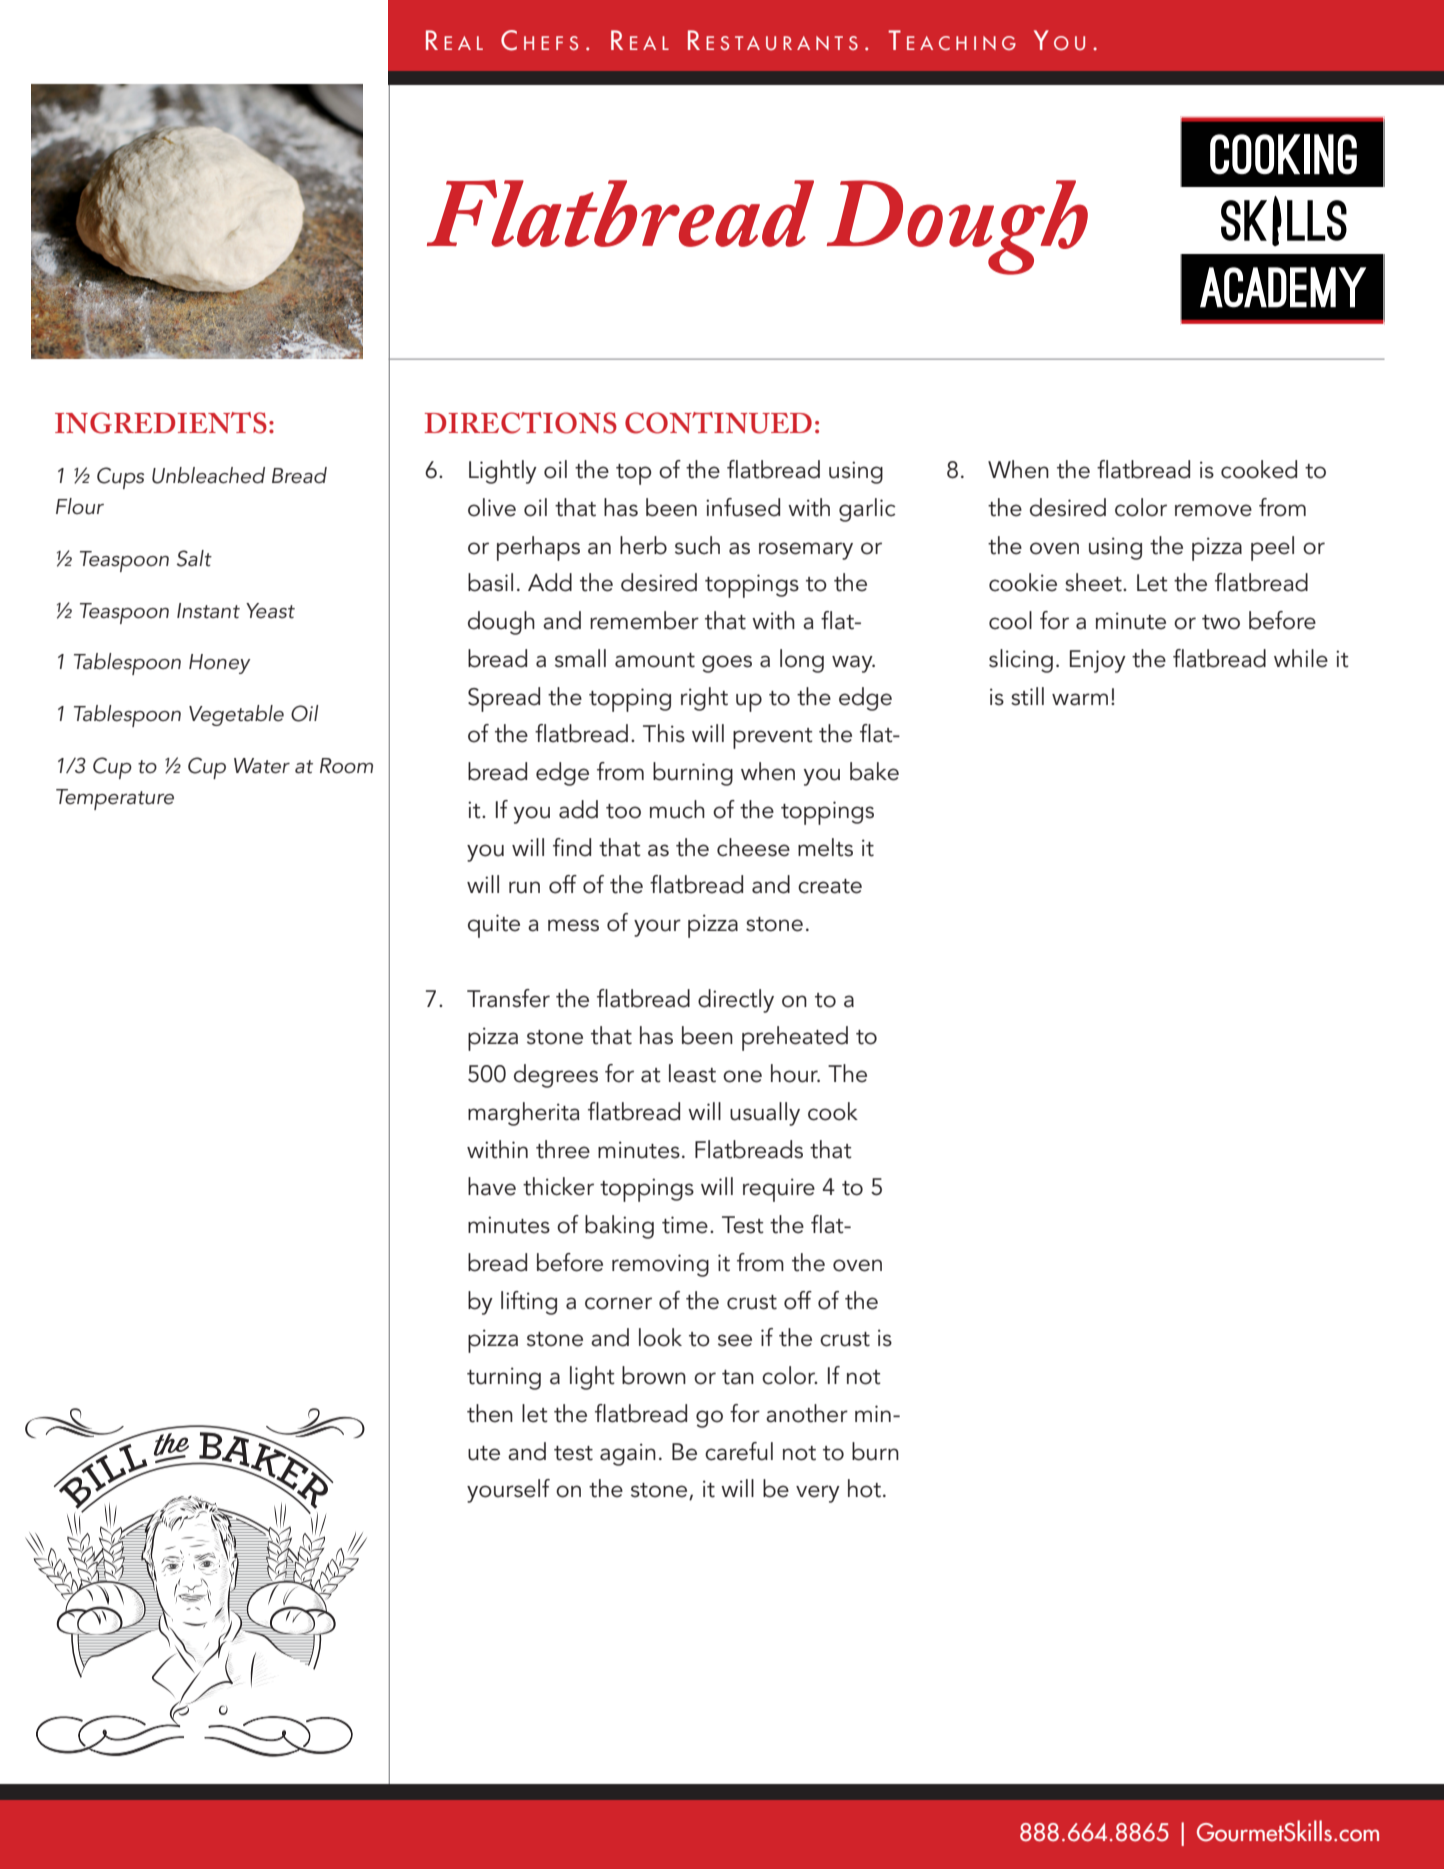 This screenshot has width=1444, height=1869. Describe the element at coordinates (779, 1190) in the screenshot. I see `require` at that location.
